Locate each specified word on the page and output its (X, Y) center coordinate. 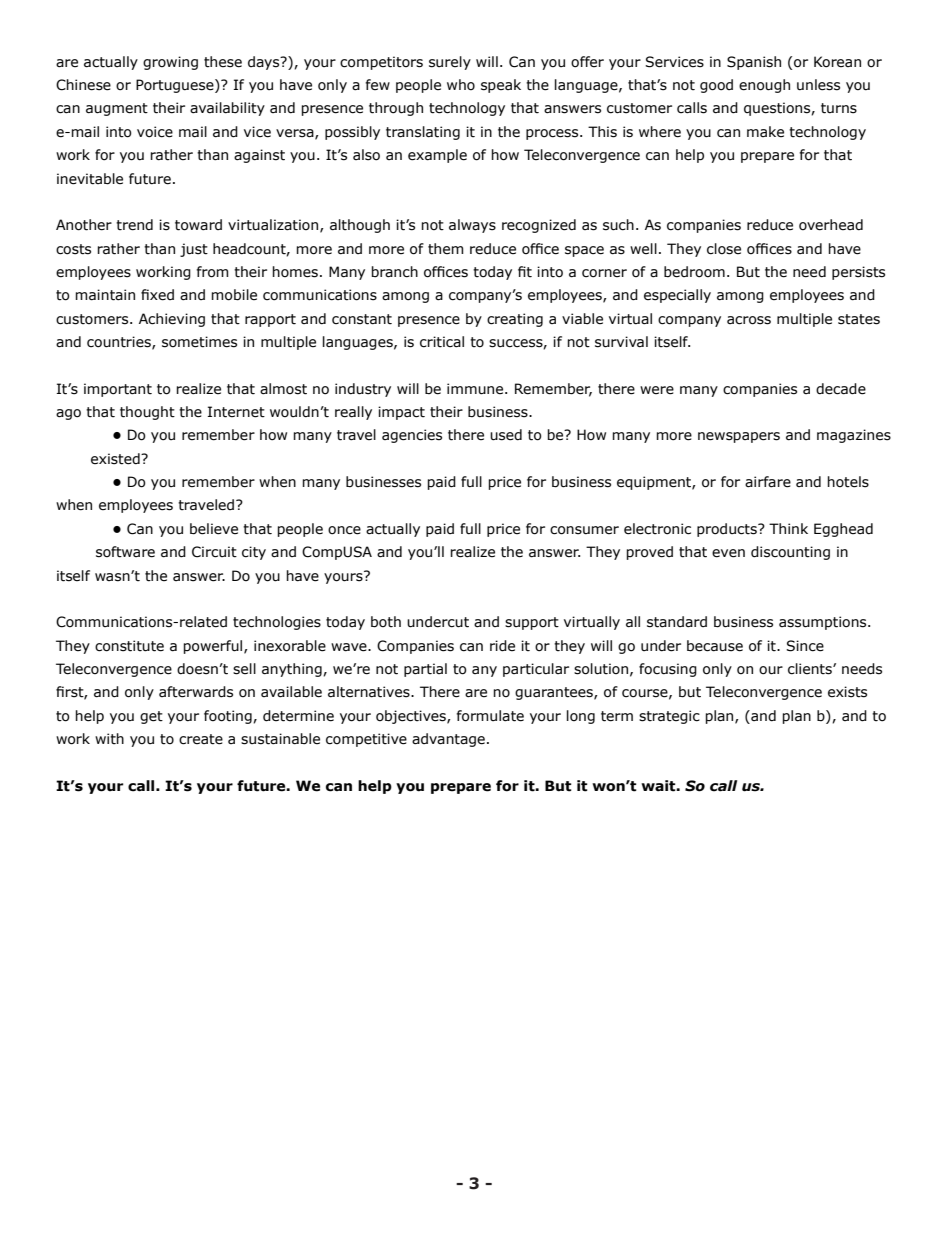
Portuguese (176, 86)
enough (764, 86)
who (461, 85)
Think (788, 528)
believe (214, 529)
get (151, 717)
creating (515, 320)
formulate (490, 716)
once (344, 530)
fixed (157, 295)
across (749, 320)
